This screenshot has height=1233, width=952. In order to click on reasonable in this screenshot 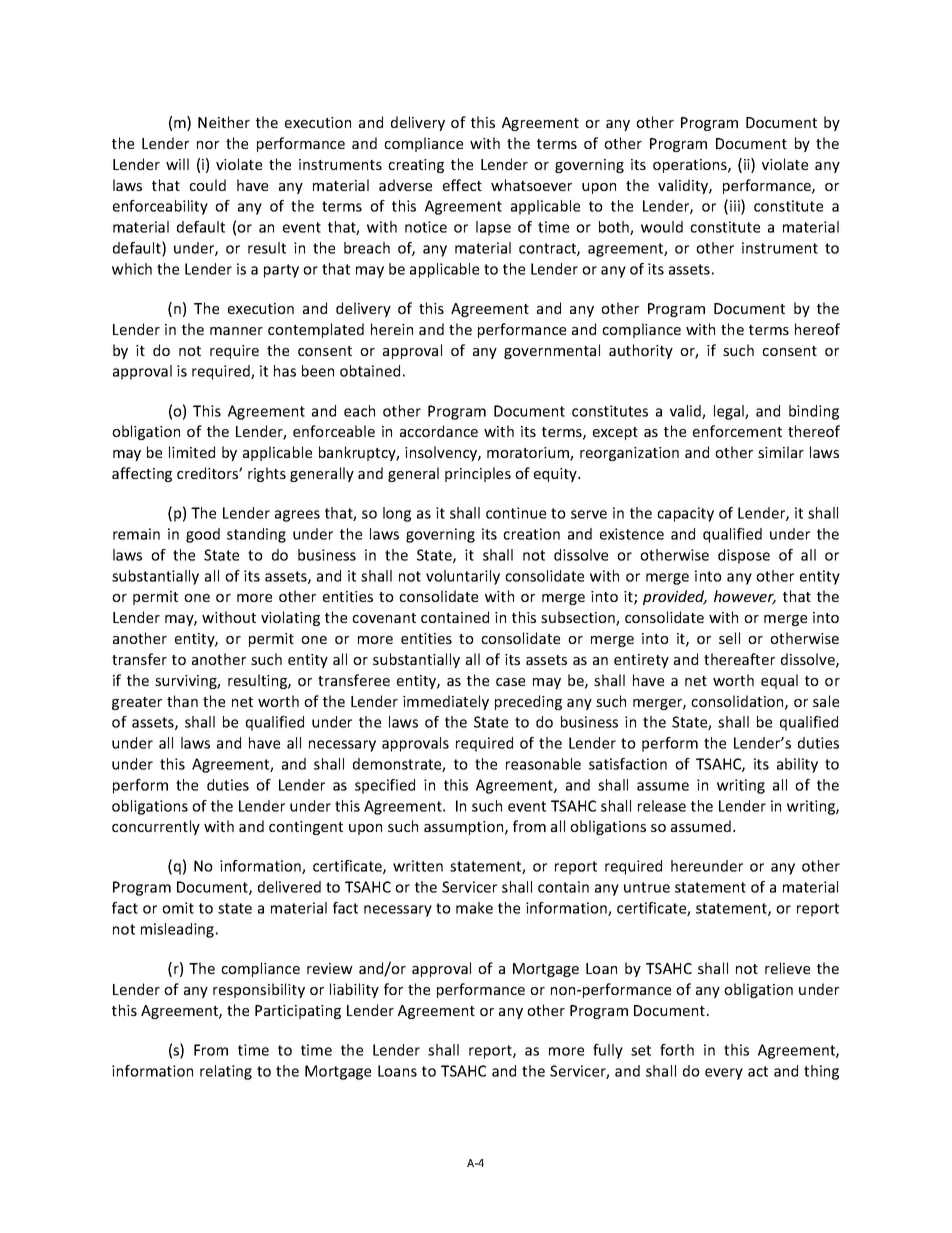, I will do `click(543, 764)`.
